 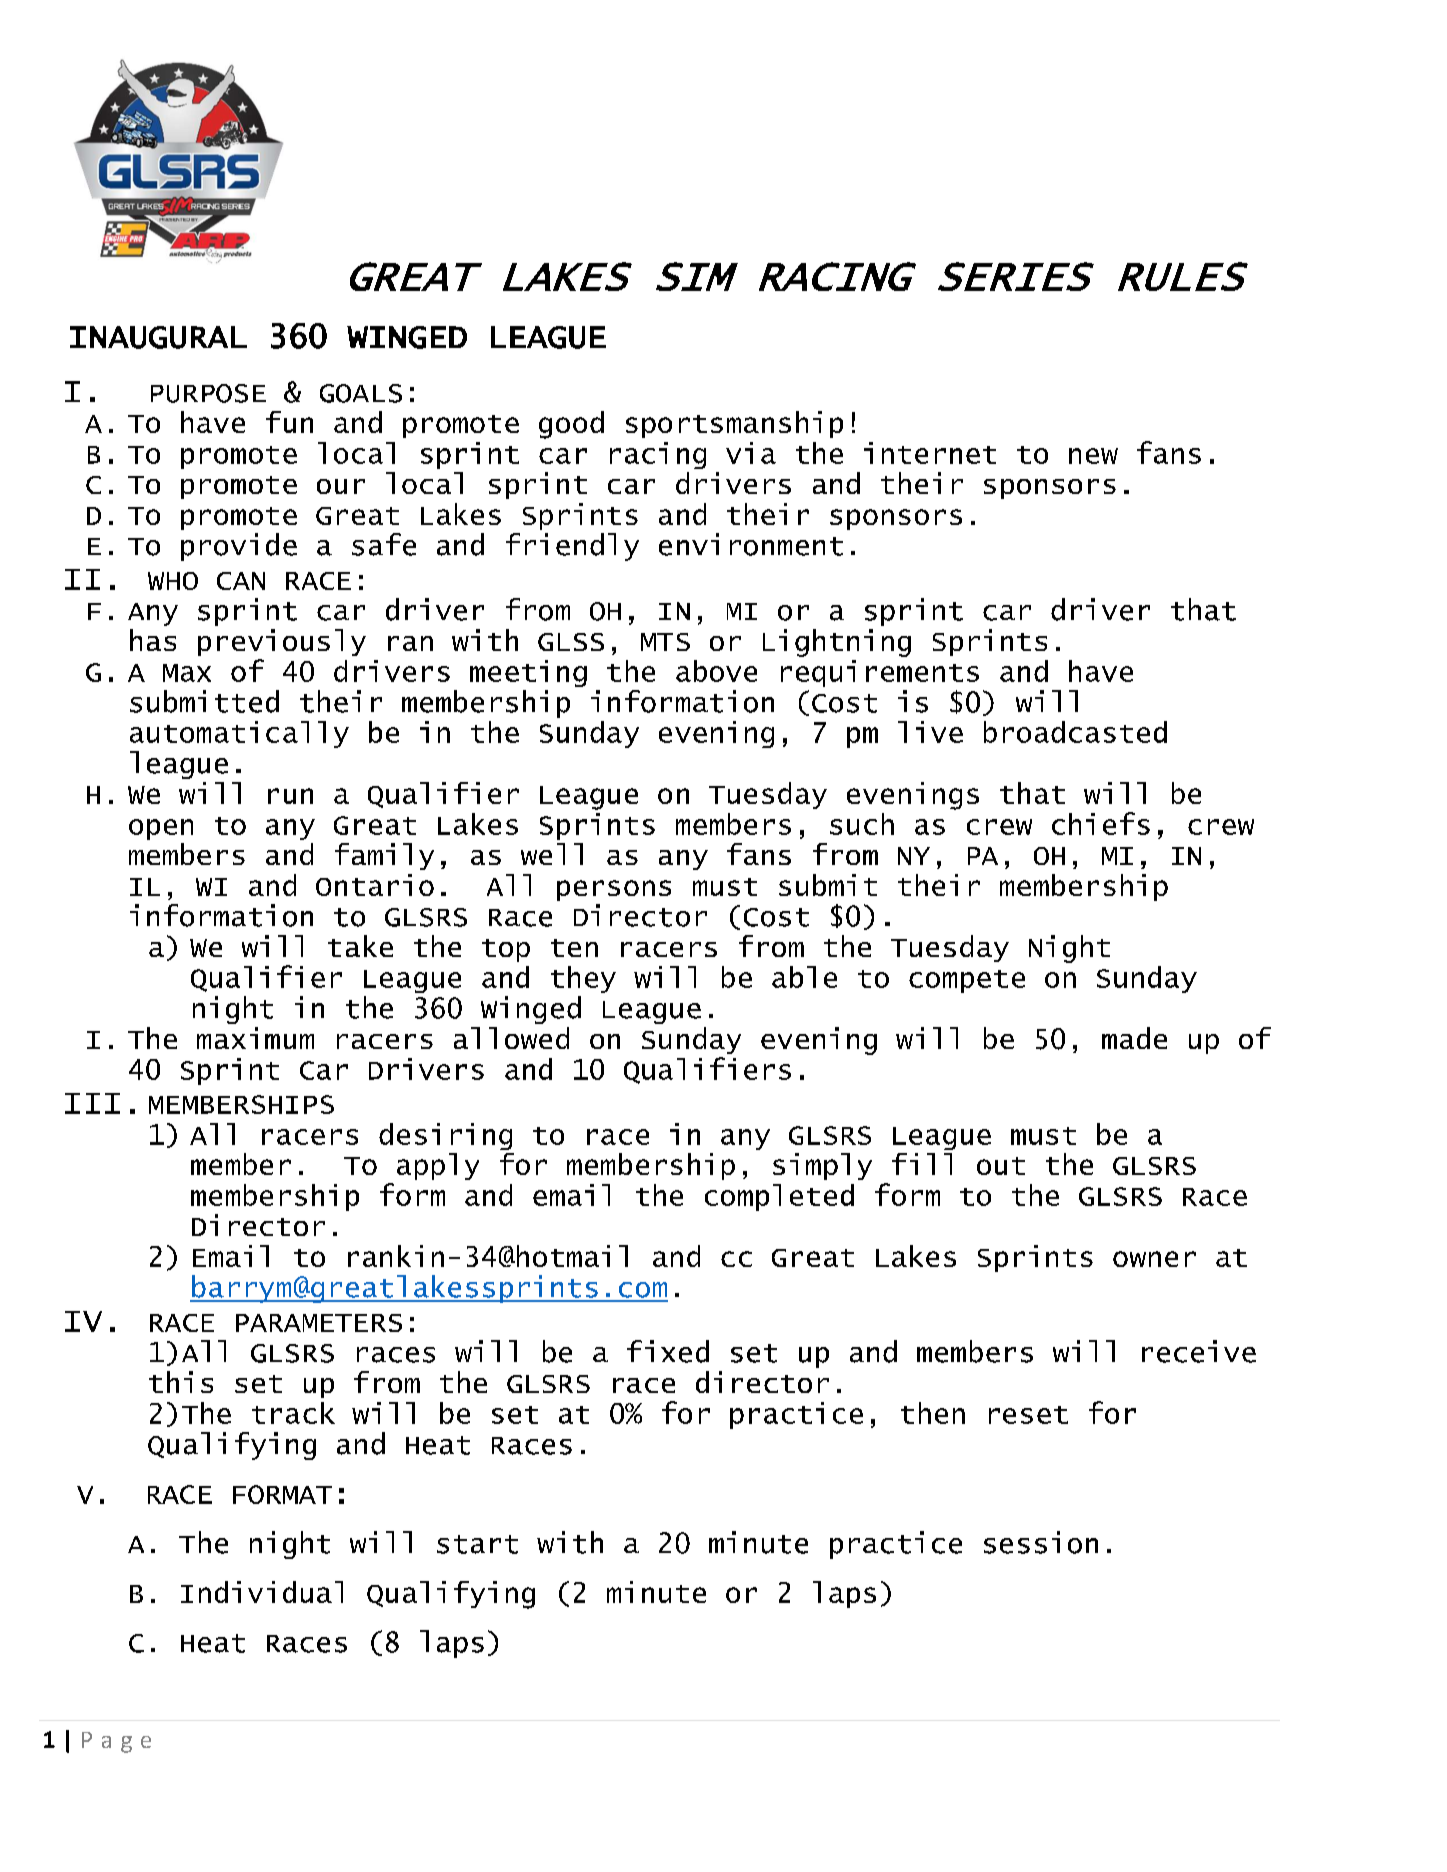 I want to click on they, so click(x=583, y=979).
